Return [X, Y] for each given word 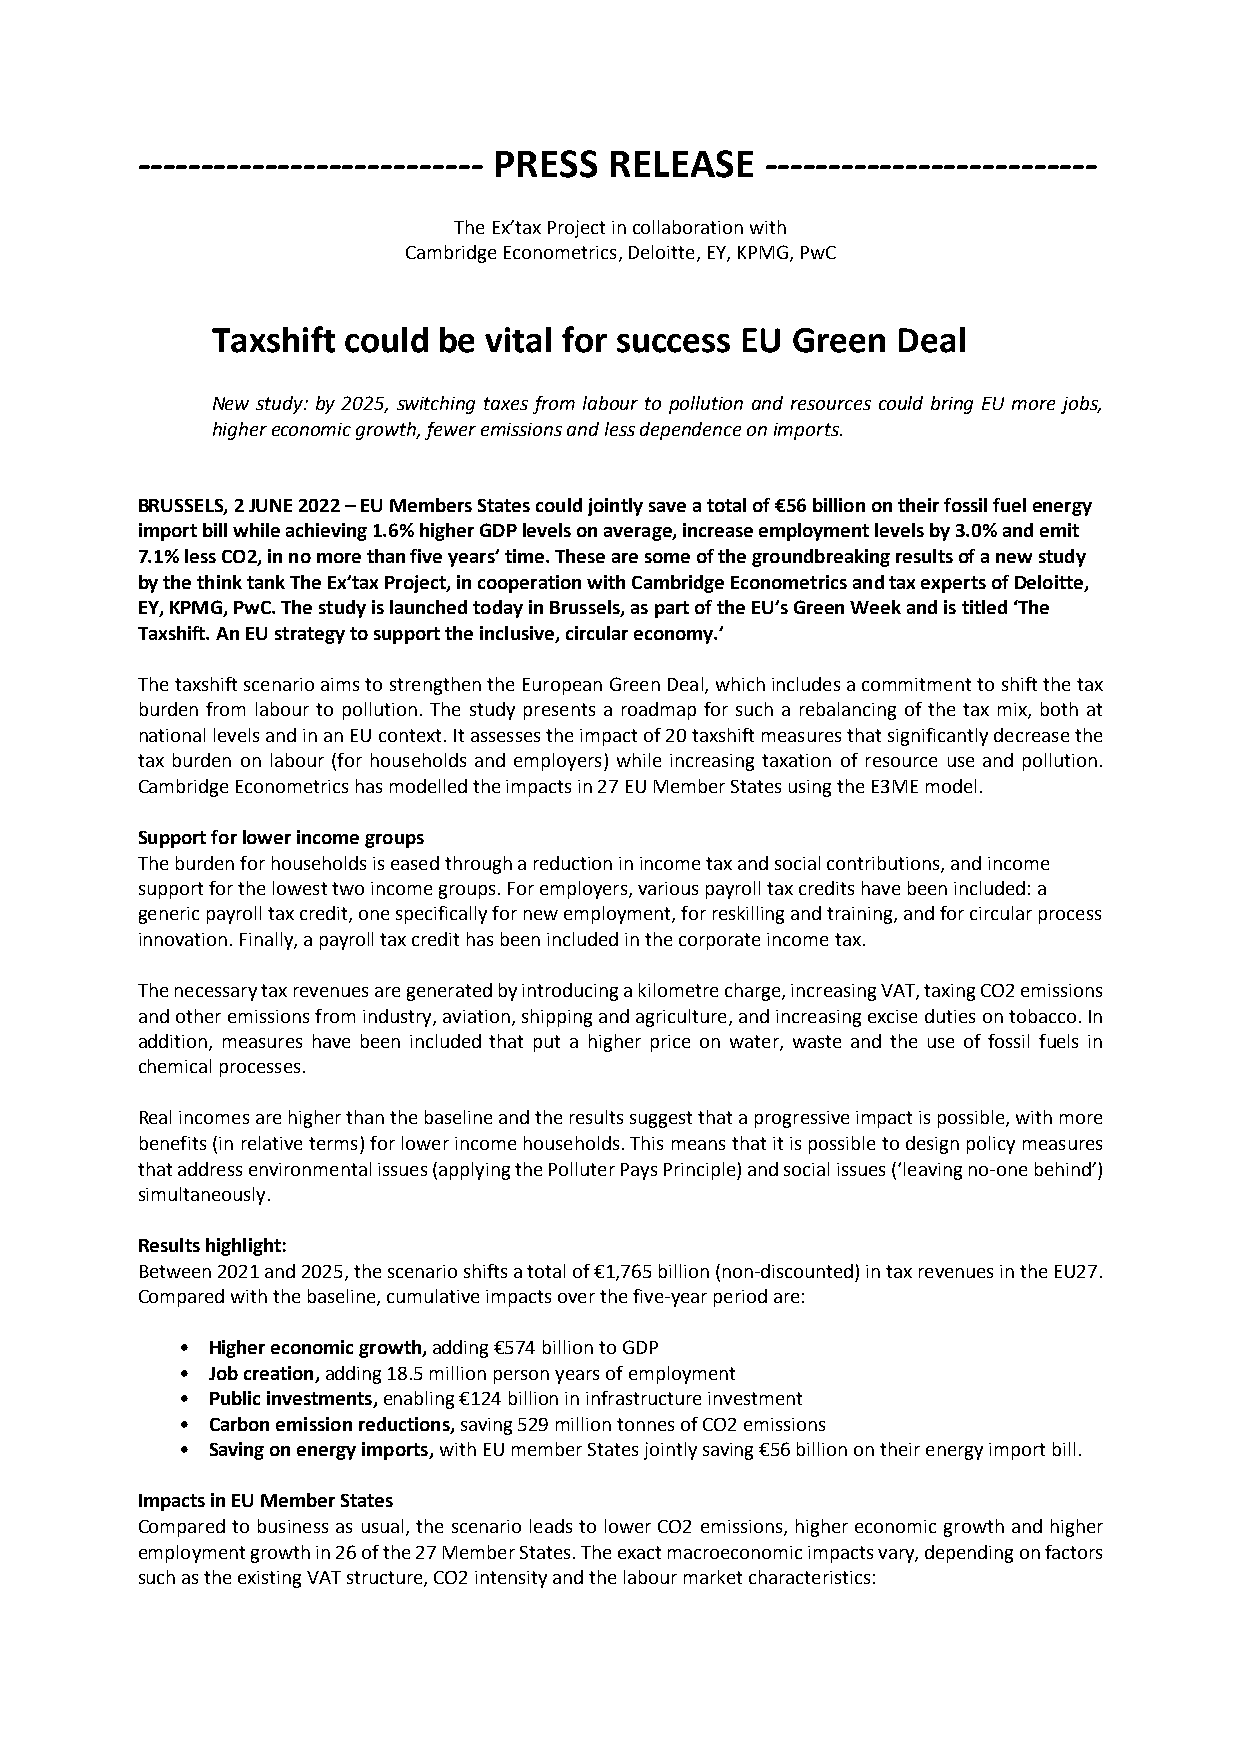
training [861, 915]
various [668, 888]
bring [952, 405]
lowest [300, 888]
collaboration [688, 227]
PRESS [546, 164]
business [293, 1526]
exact [639, 1552]
